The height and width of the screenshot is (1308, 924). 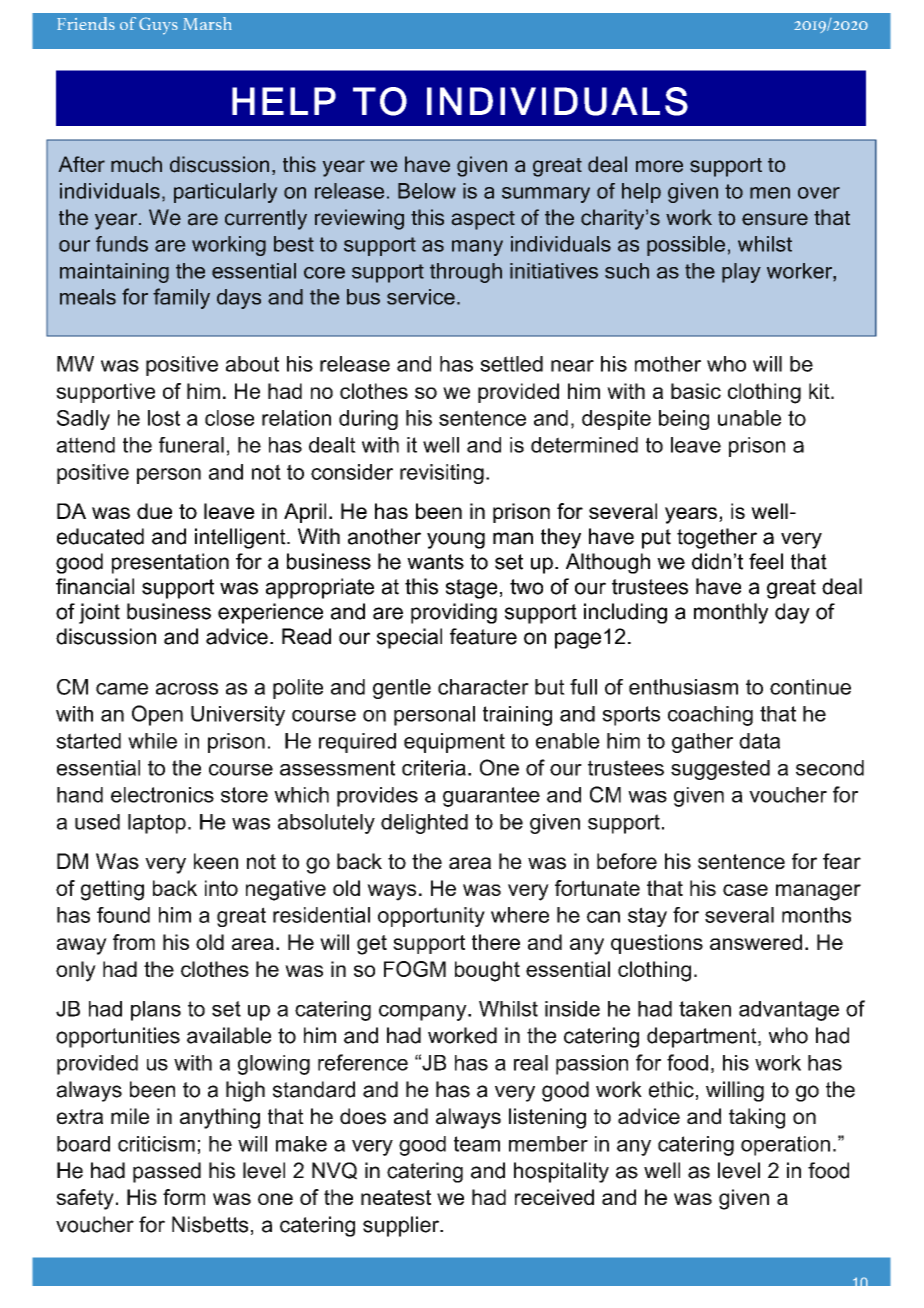 I want to click on bought, so click(x=487, y=971).
